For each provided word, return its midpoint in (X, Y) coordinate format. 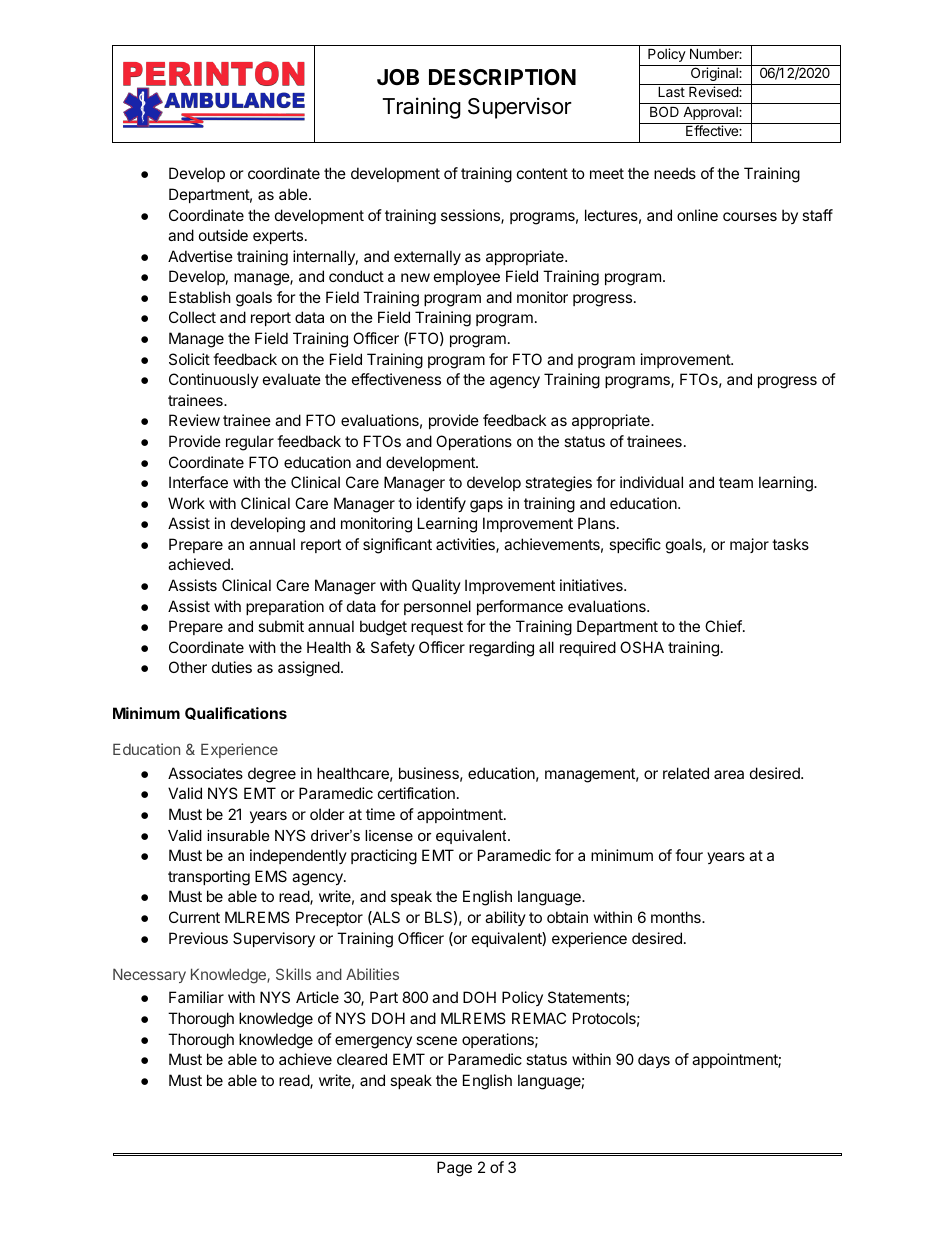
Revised (714, 91)
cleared (362, 1059)
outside (223, 235)
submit (281, 626)
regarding (501, 649)
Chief (723, 626)
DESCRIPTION (502, 77)
